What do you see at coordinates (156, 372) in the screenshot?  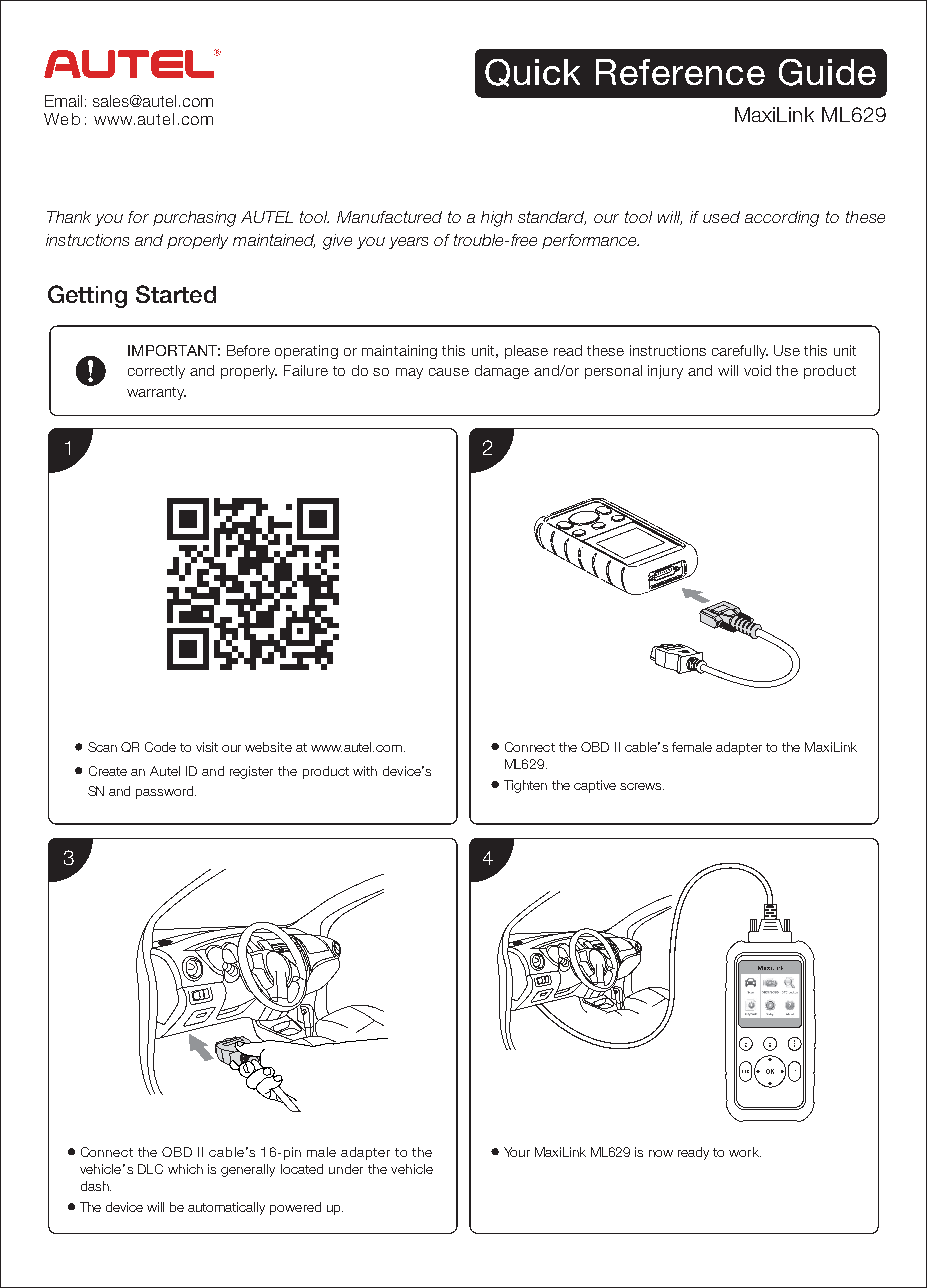 I see `correctly` at bounding box center [156, 372].
